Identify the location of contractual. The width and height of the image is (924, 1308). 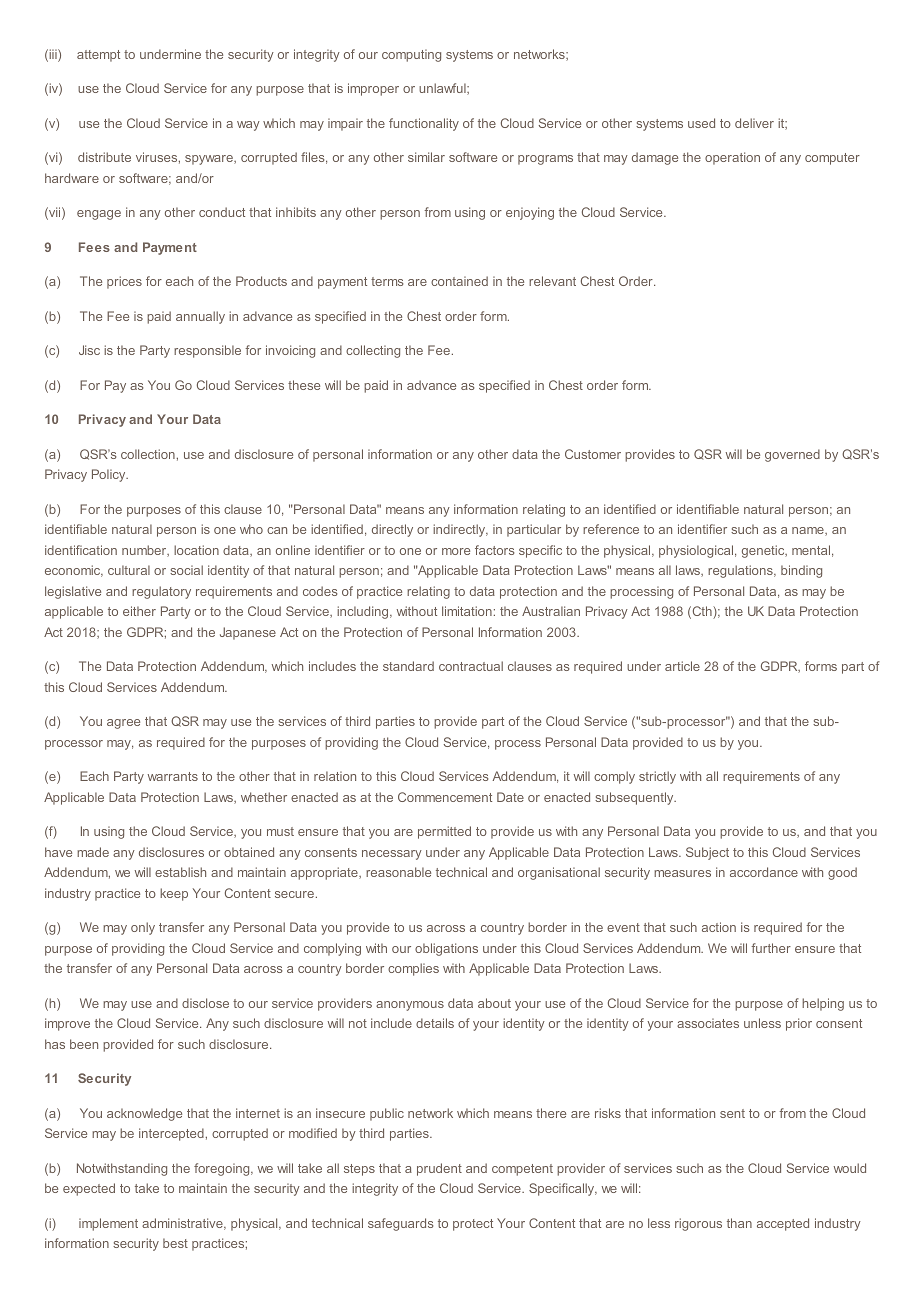
(471, 666).
